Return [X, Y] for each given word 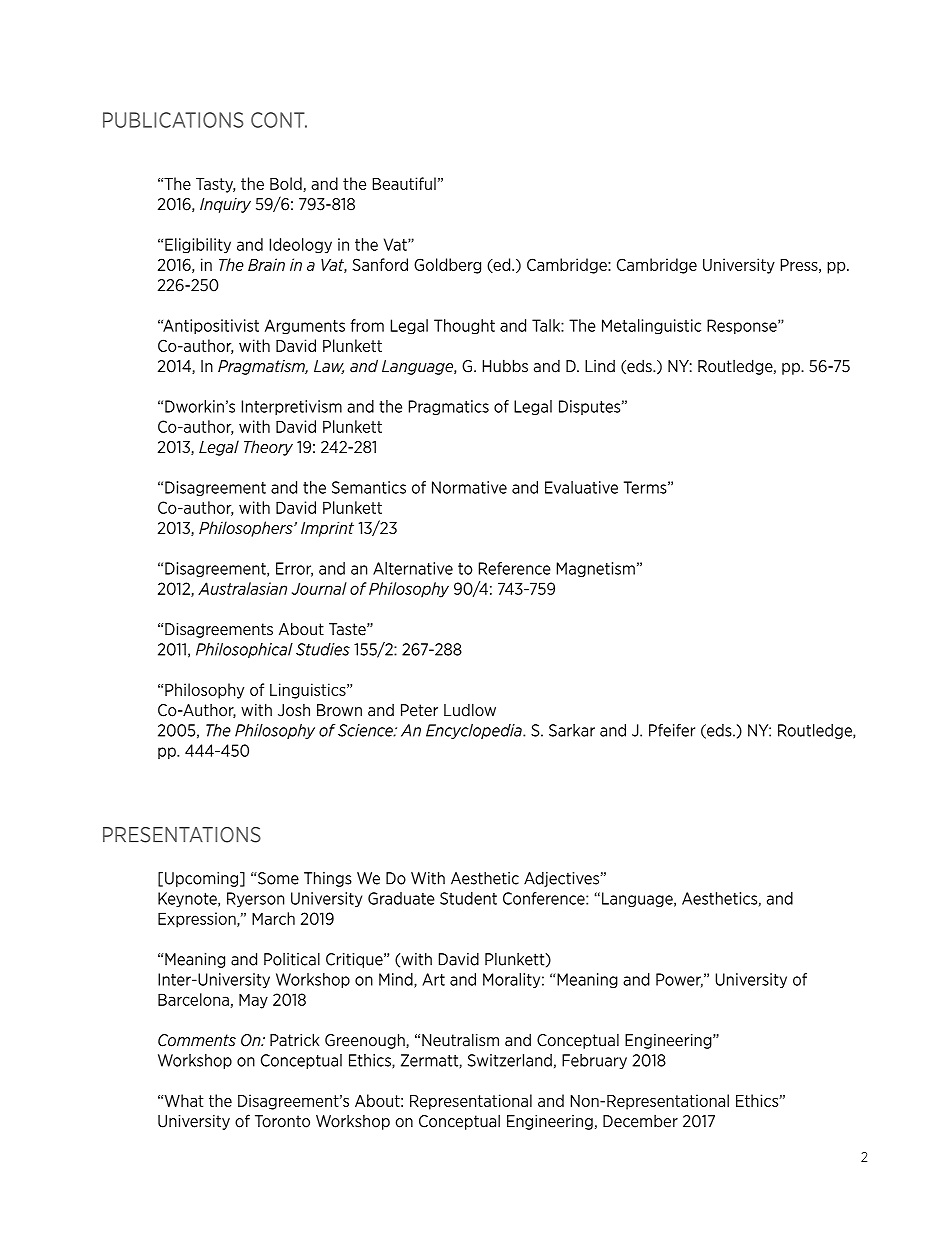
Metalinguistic [651, 327]
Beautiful [404, 183]
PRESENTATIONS [182, 835]
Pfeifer [672, 730]
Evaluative [581, 487]
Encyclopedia [475, 731]
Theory [268, 448]
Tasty [215, 185]
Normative [469, 487]
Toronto [282, 1121]
